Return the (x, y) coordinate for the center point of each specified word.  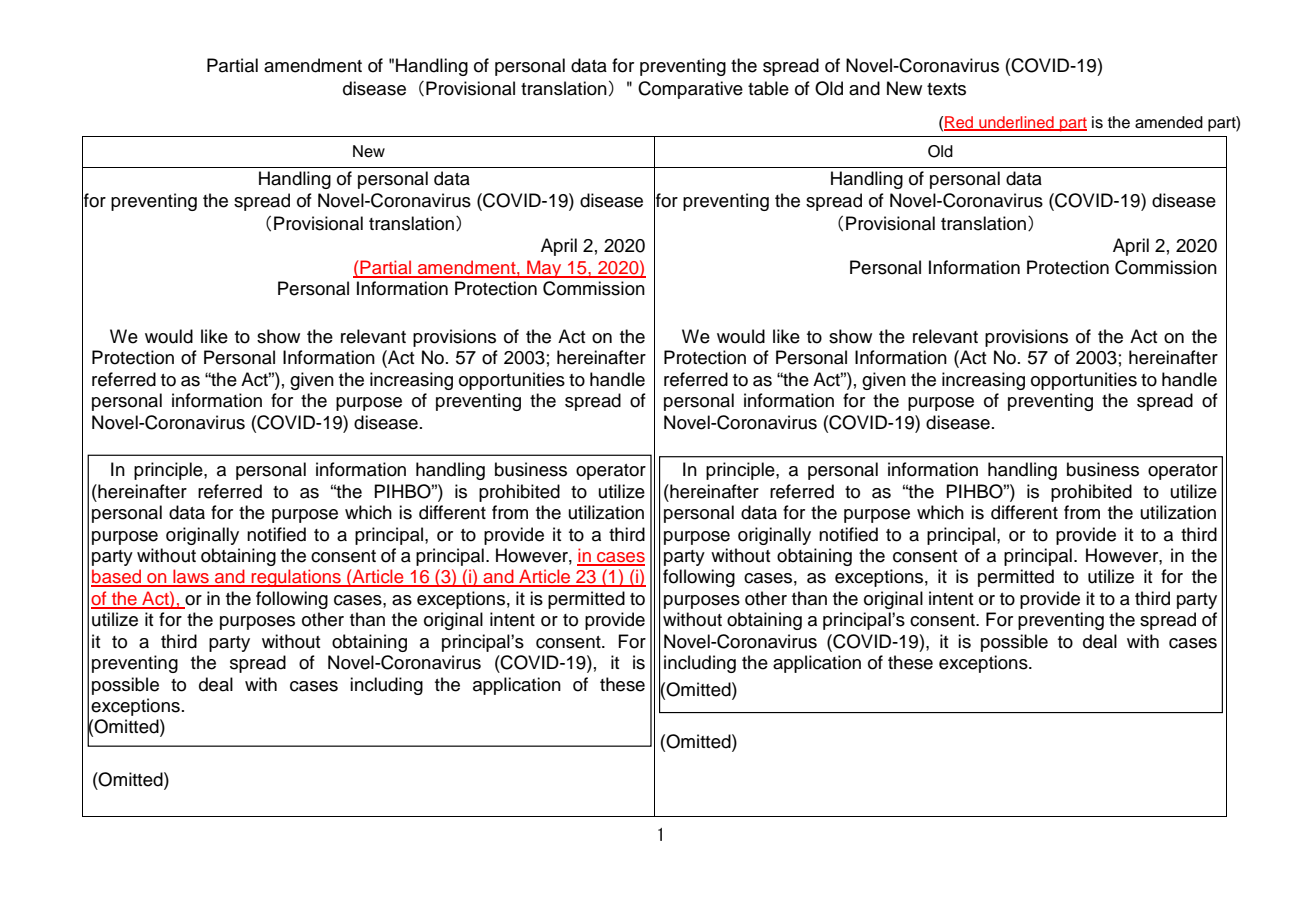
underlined (1016, 123)
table (768, 88)
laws (191, 577)
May (544, 269)
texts (946, 89)
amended (1169, 122)
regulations (296, 578)
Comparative (690, 90)
